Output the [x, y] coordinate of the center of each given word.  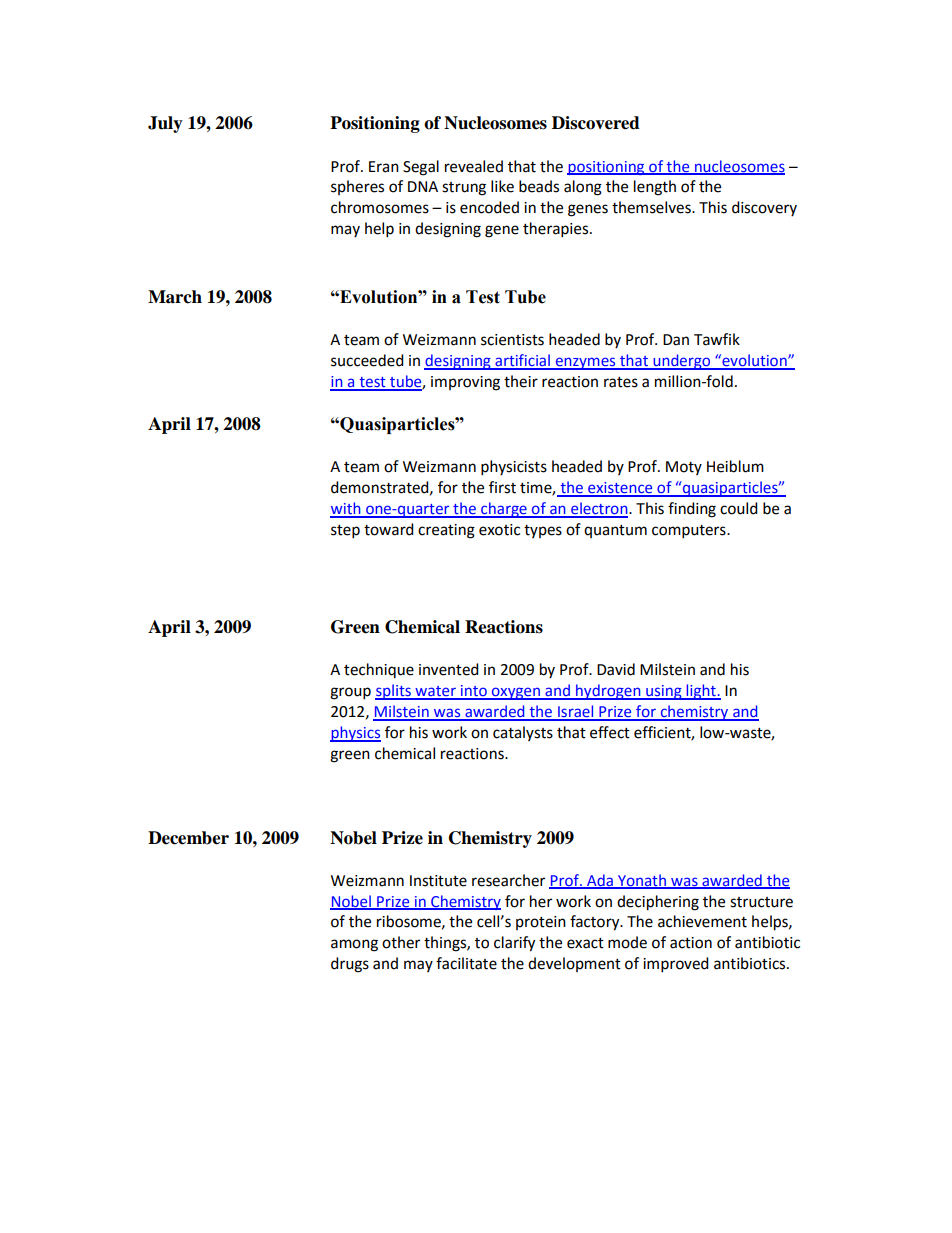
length [655, 188]
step [345, 532]
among [354, 945]
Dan [676, 340]
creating [446, 531]
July [165, 124]
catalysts [523, 733]
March [175, 297]
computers [690, 532]
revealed [474, 166]
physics [355, 734]
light [701, 692]
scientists [512, 340]
